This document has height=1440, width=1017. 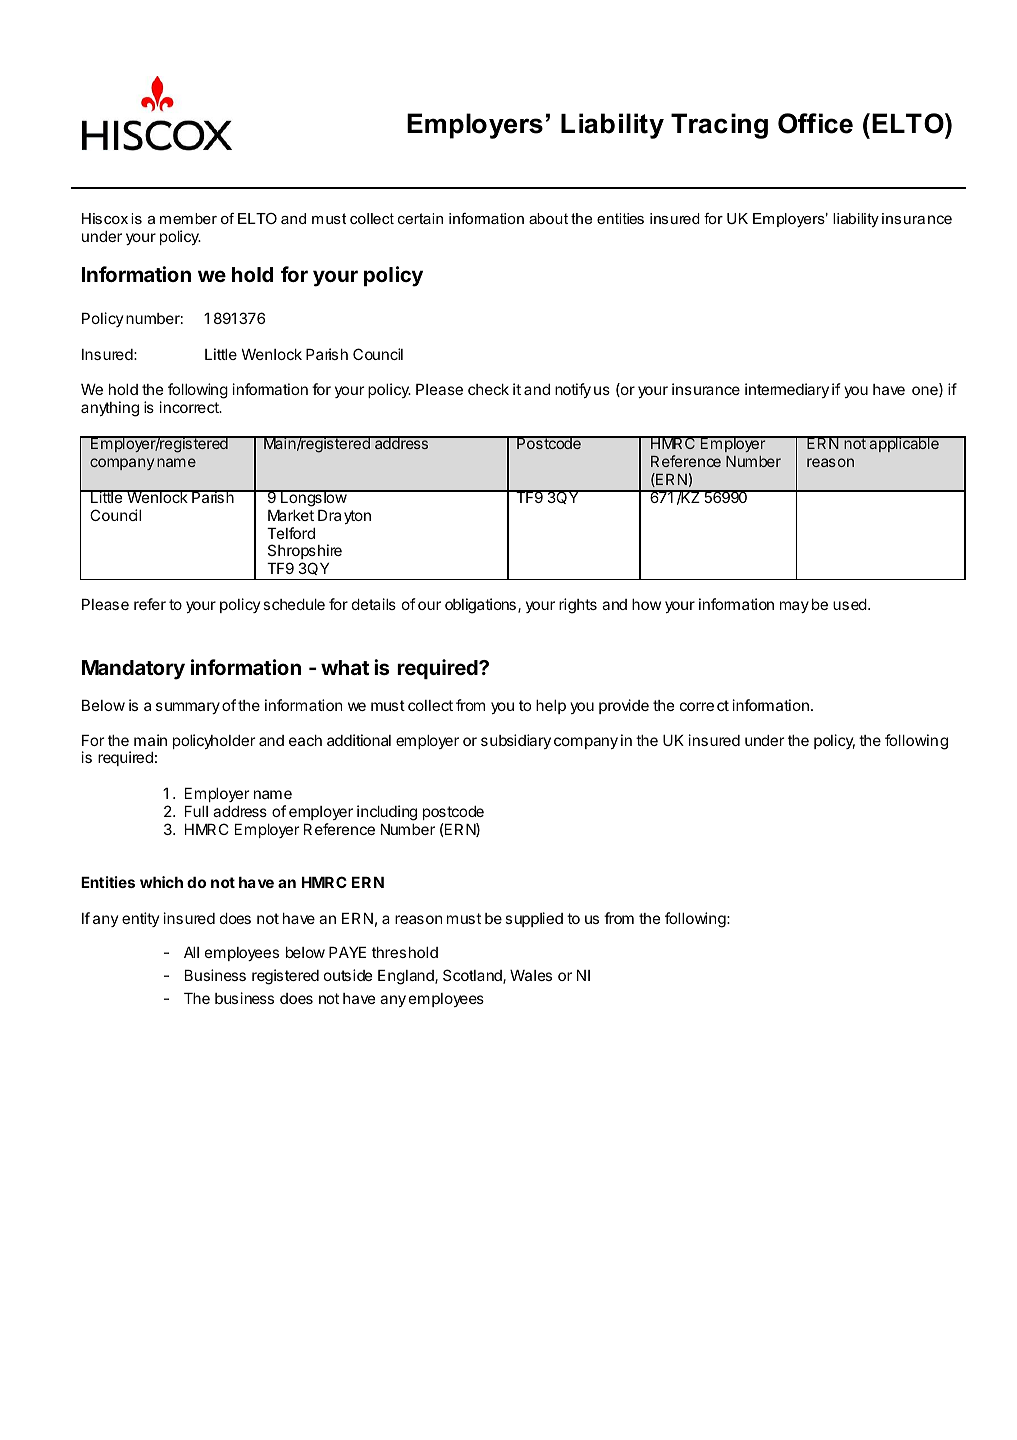 I want to click on check, so click(x=488, y=389).
